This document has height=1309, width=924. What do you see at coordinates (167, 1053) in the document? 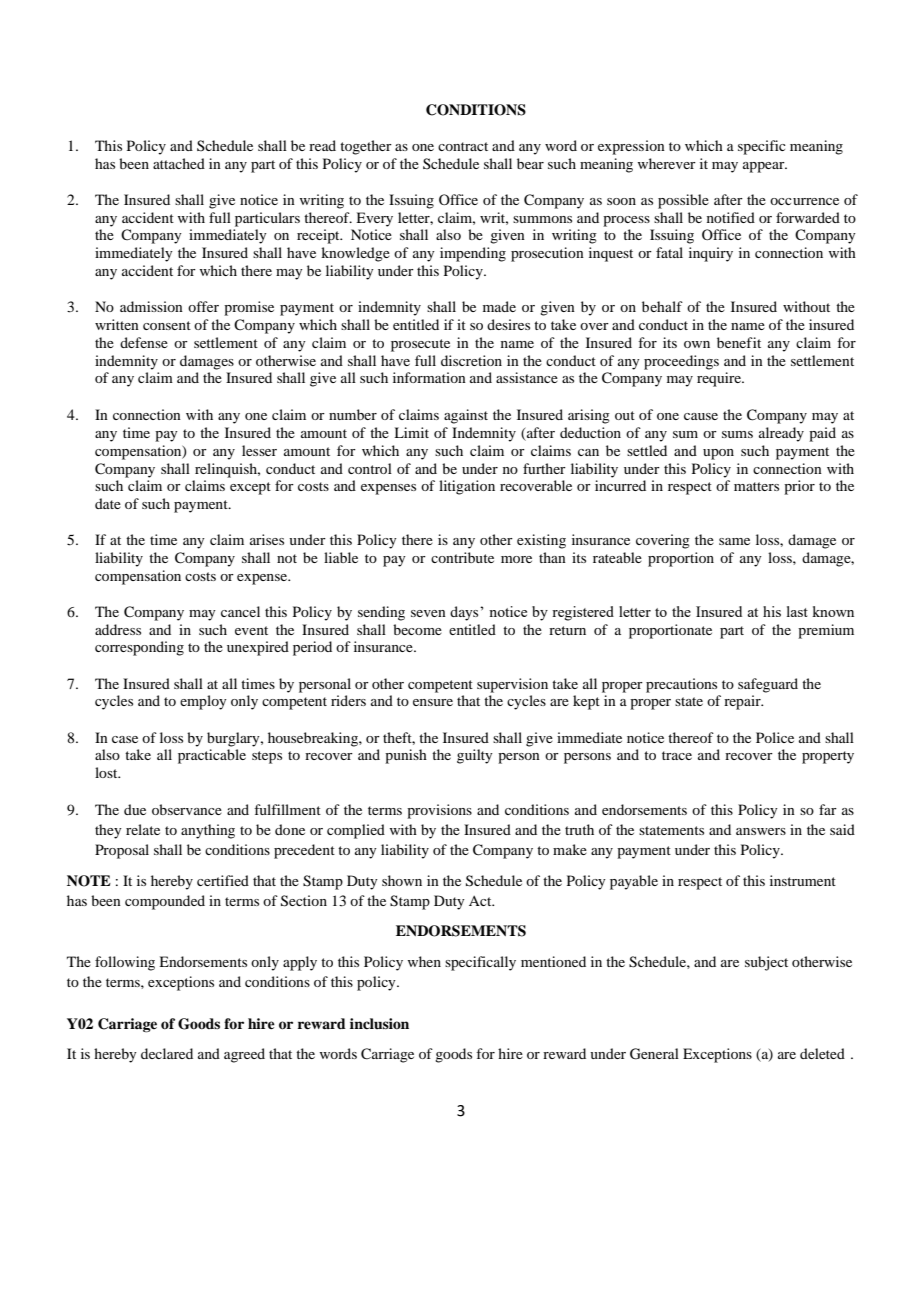
I see `declared` at bounding box center [167, 1053].
